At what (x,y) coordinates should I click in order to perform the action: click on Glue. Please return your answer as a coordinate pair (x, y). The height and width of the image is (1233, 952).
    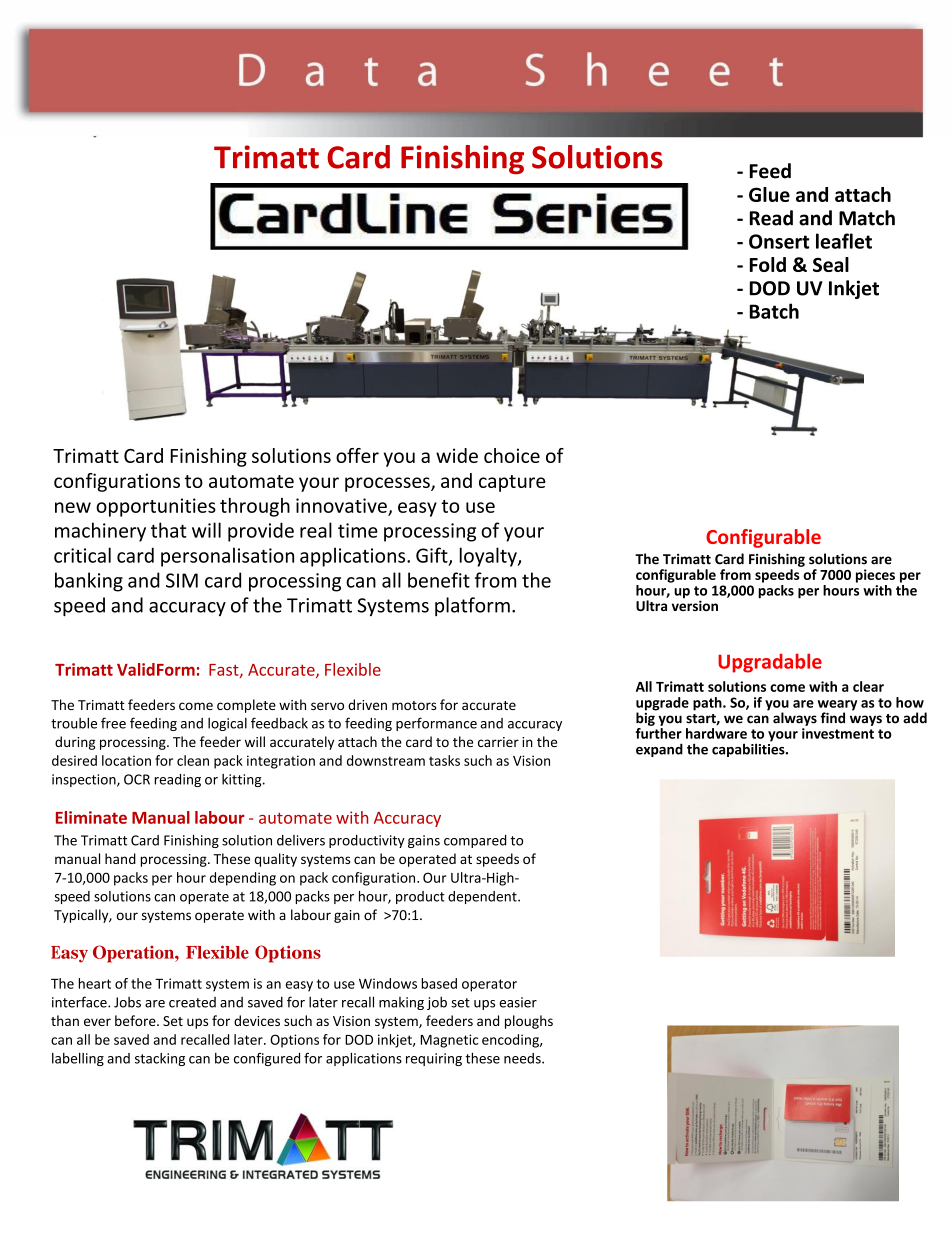
    Looking at the image, I should click on (769, 194).
